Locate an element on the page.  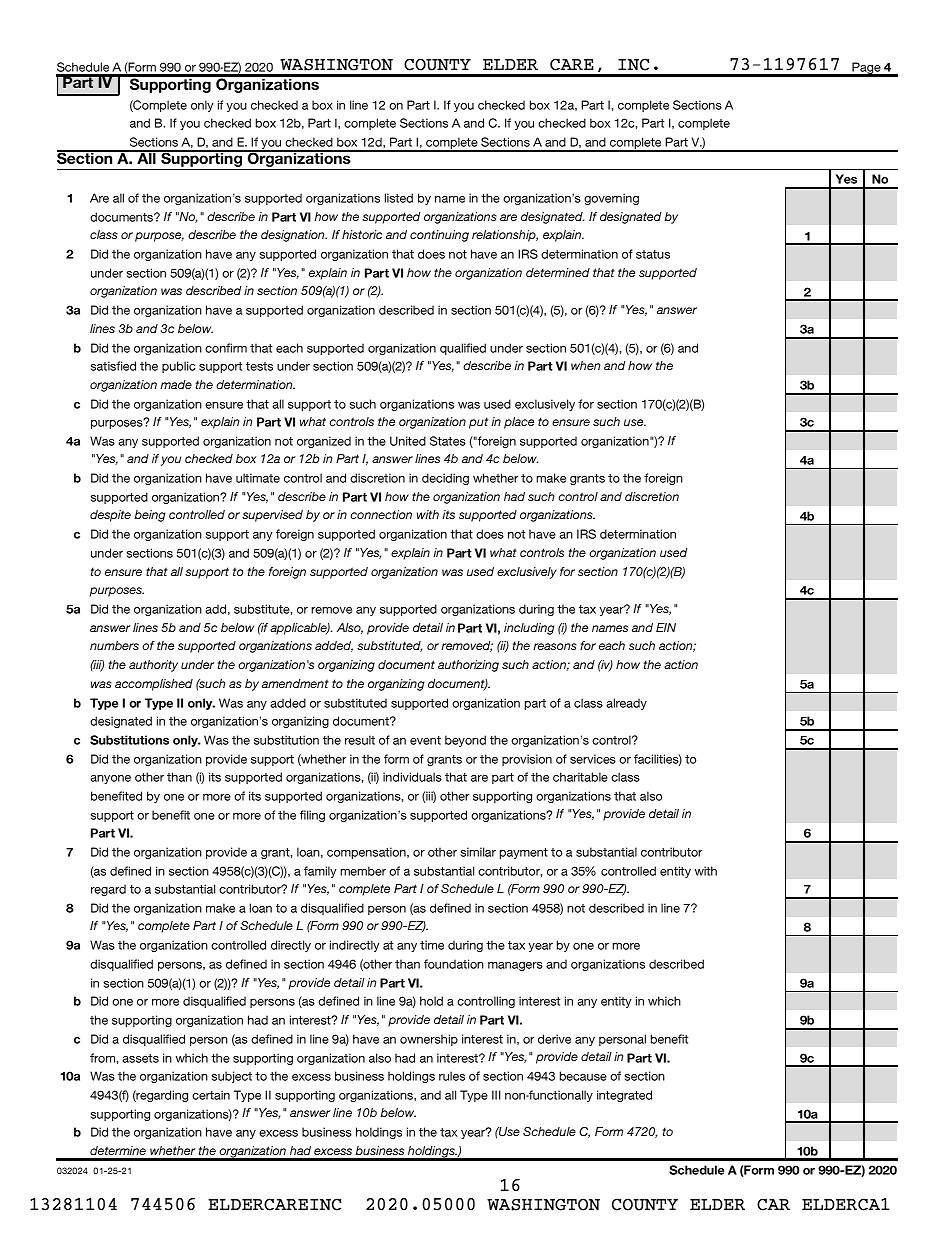
governing is located at coordinates (611, 199).
